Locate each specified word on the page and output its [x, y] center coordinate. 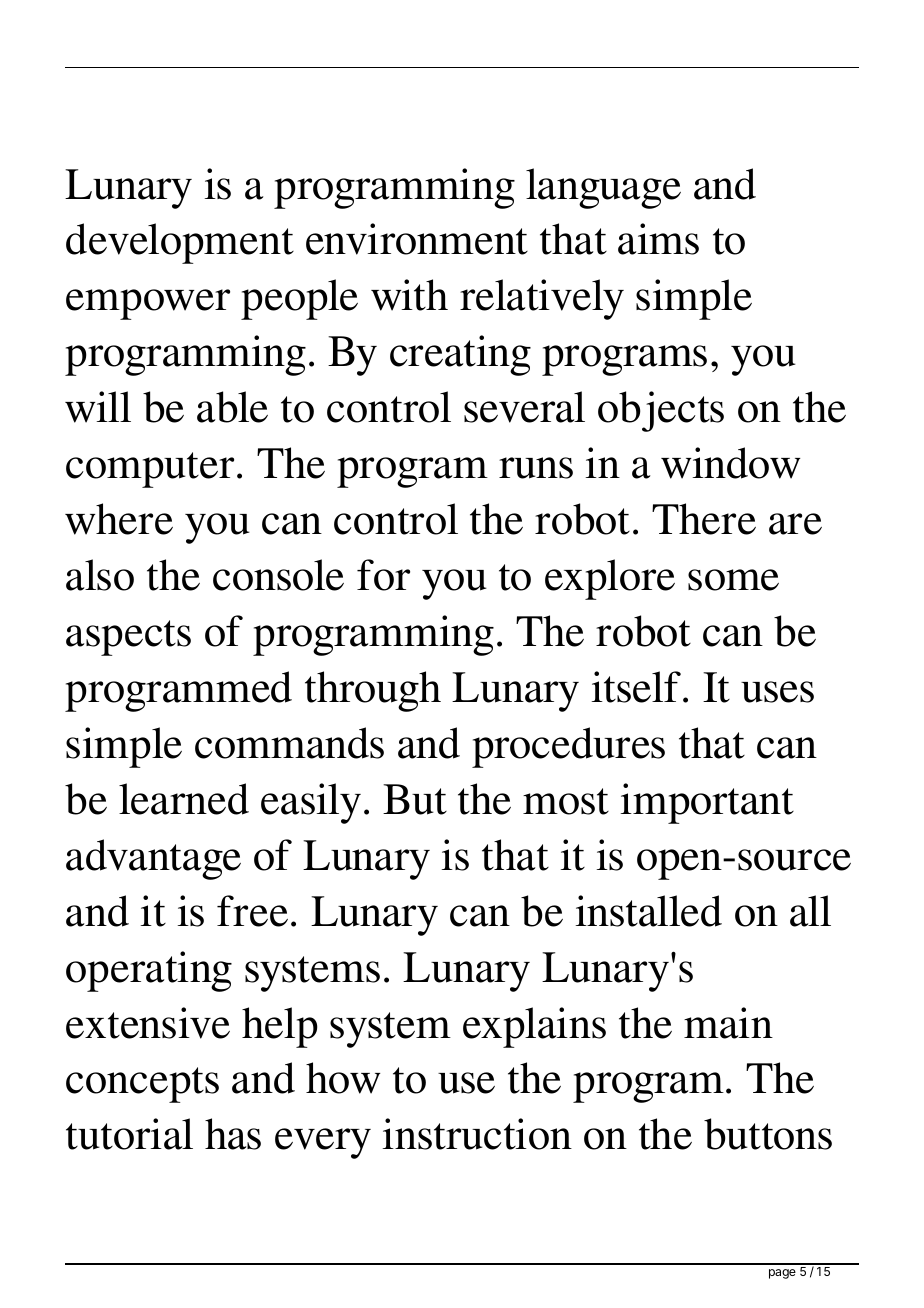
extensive [148, 1023]
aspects [128, 638]
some [733, 580]
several [524, 407]
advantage [153, 859]
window [730, 463]
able [232, 407]
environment [417, 239]
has [233, 1134]
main [728, 1023]
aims [658, 239]
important [707, 803]
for [383, 575]
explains [534, 1027]
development [180, 243]
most [566, 801]
